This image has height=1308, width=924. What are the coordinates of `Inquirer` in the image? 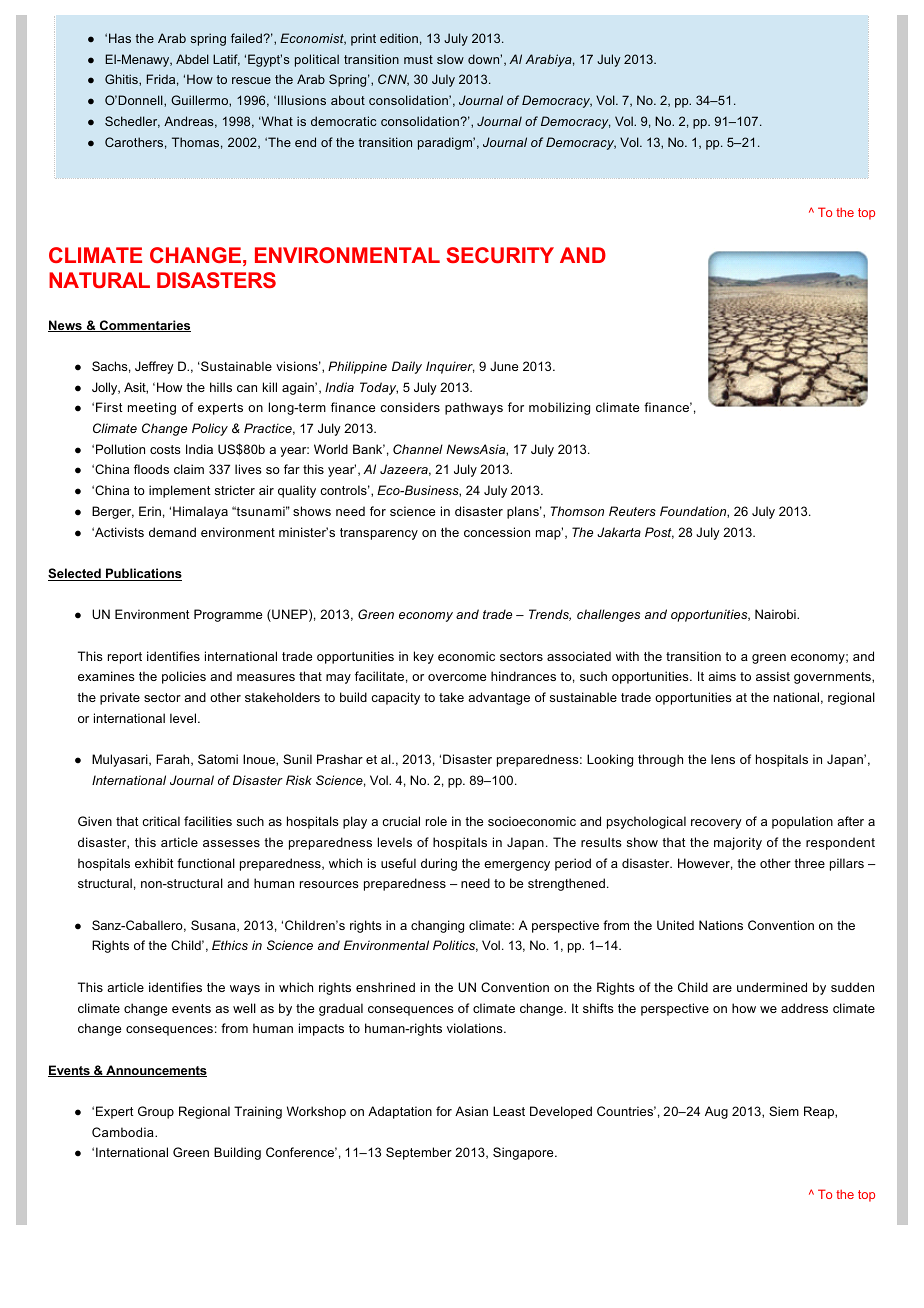 It's located at (450, 367).
